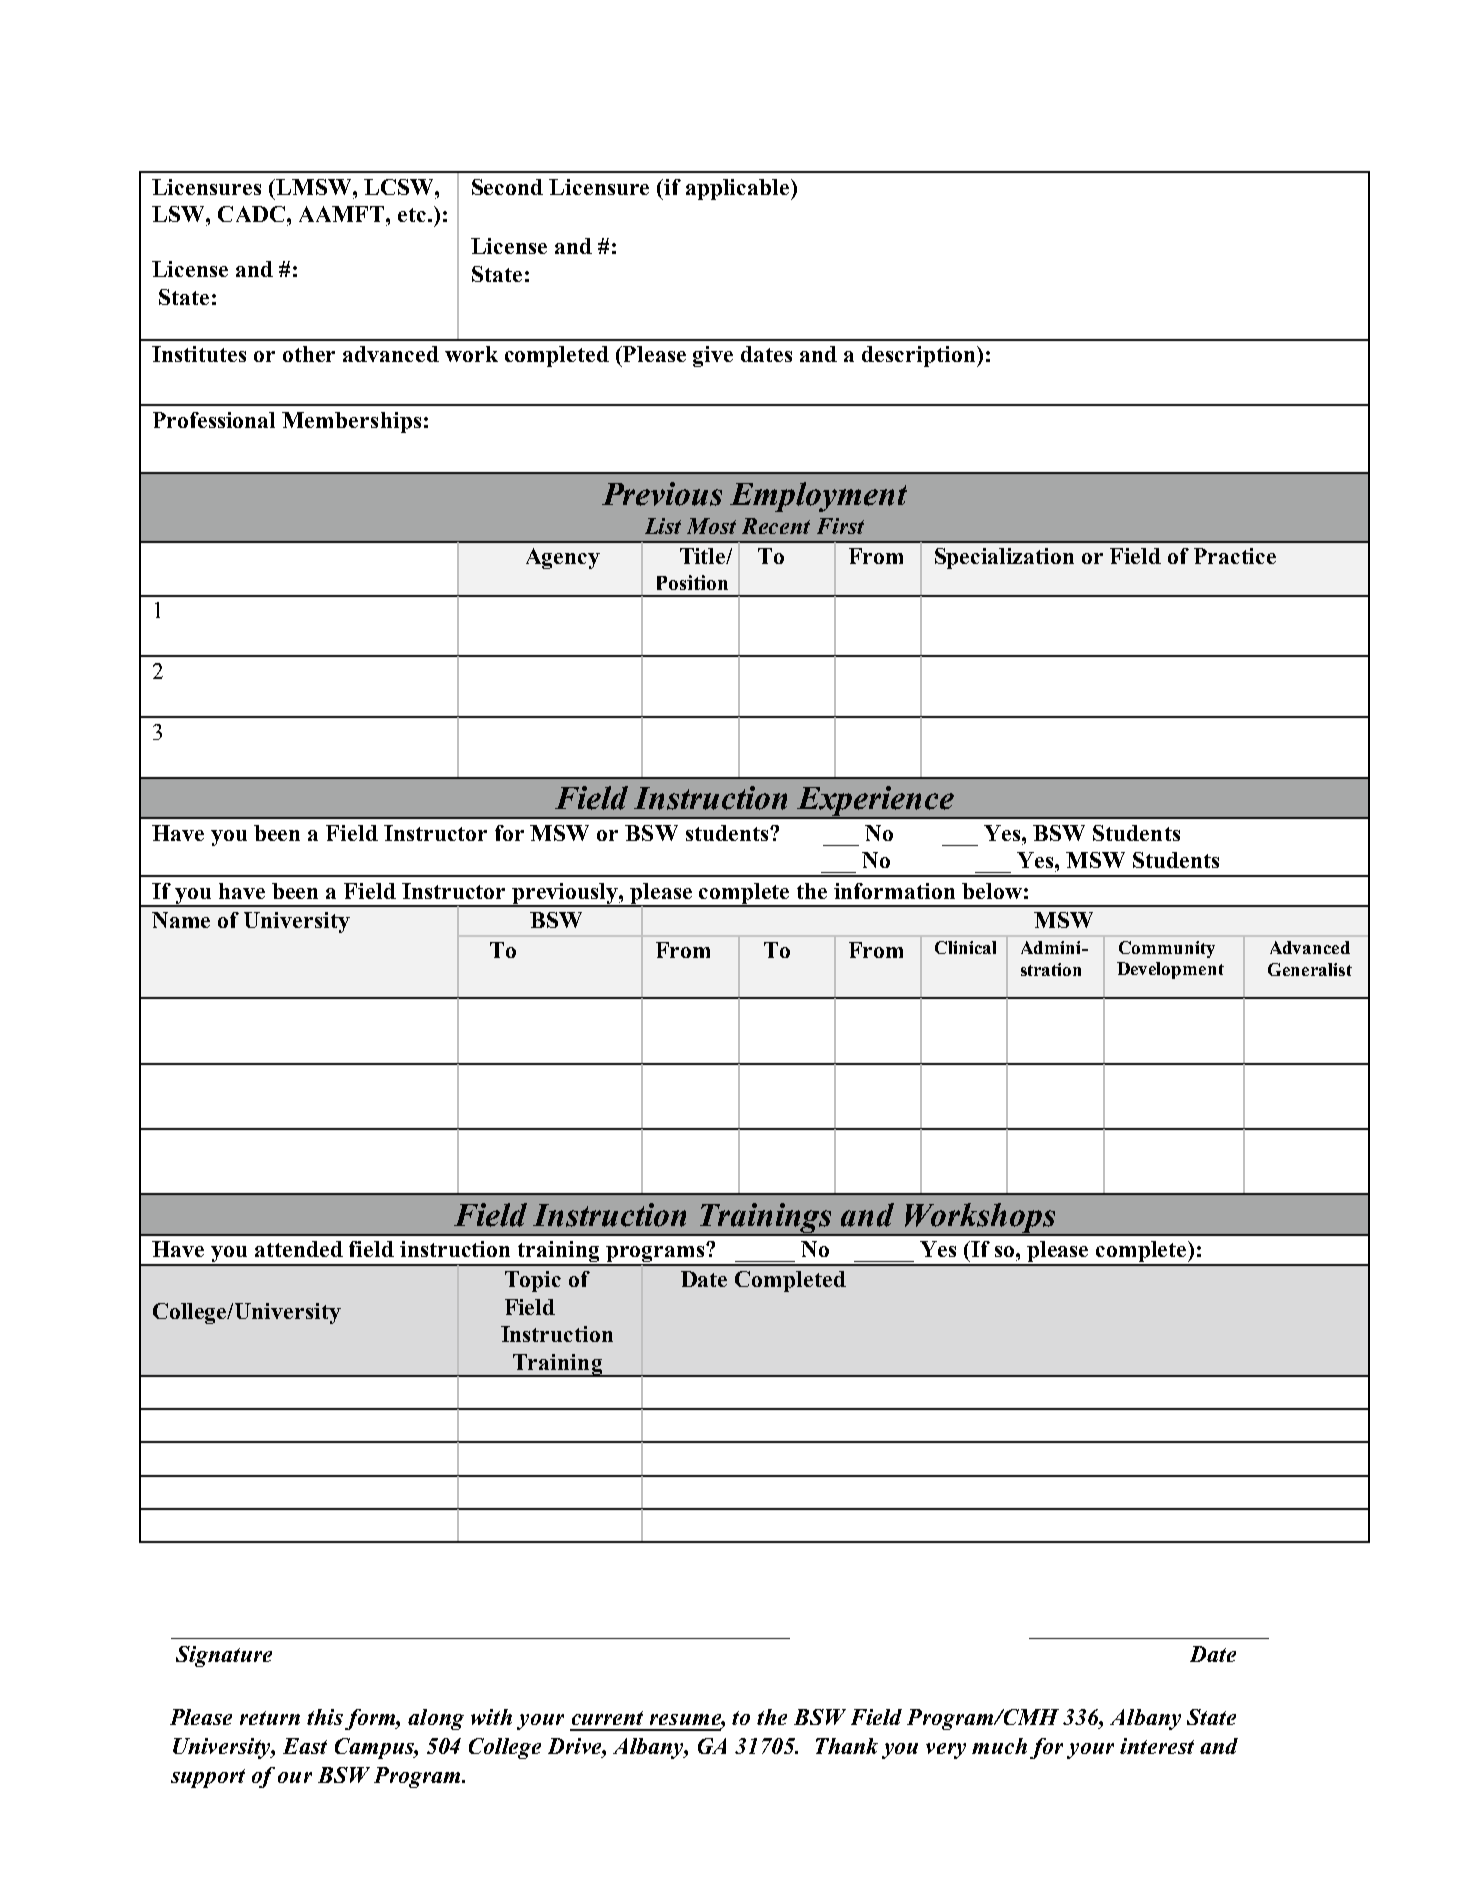  What do you see at coordinates (1170, 970) in the screenshot?
I see `Development` at bounding box center [1170, 970].
